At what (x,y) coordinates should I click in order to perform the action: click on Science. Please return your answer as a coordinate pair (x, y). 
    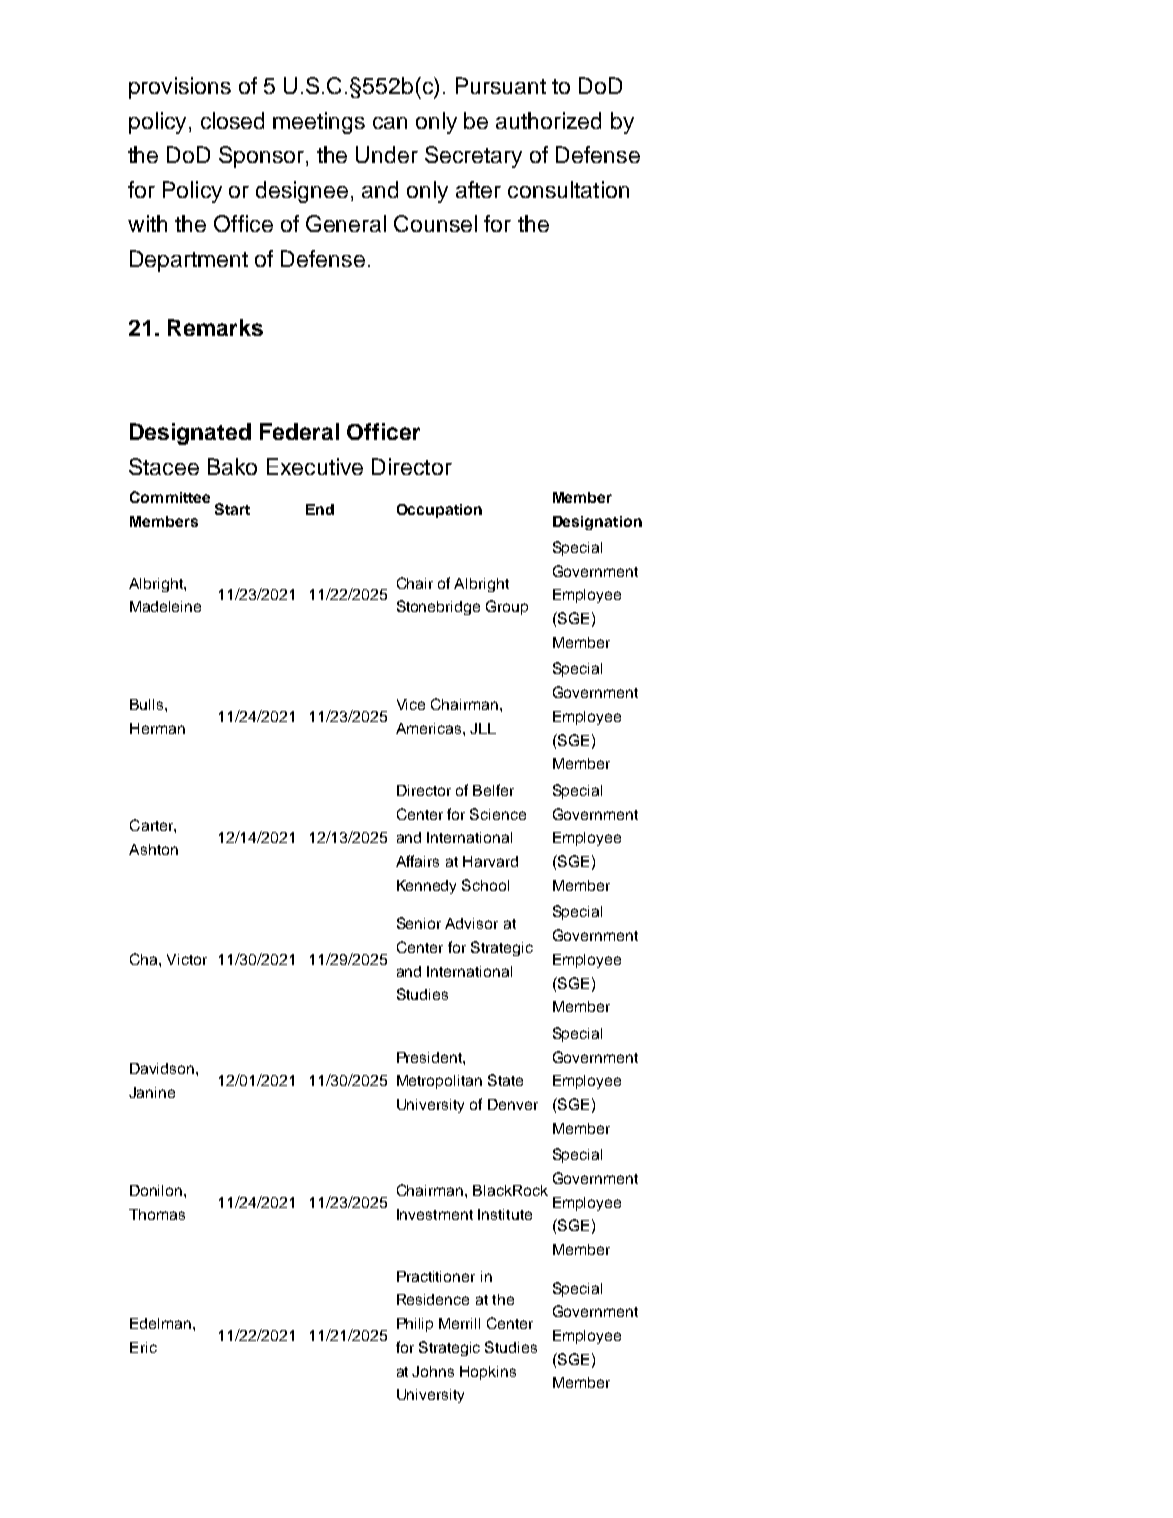
    Looking at the image, I should click on (498, 814).
